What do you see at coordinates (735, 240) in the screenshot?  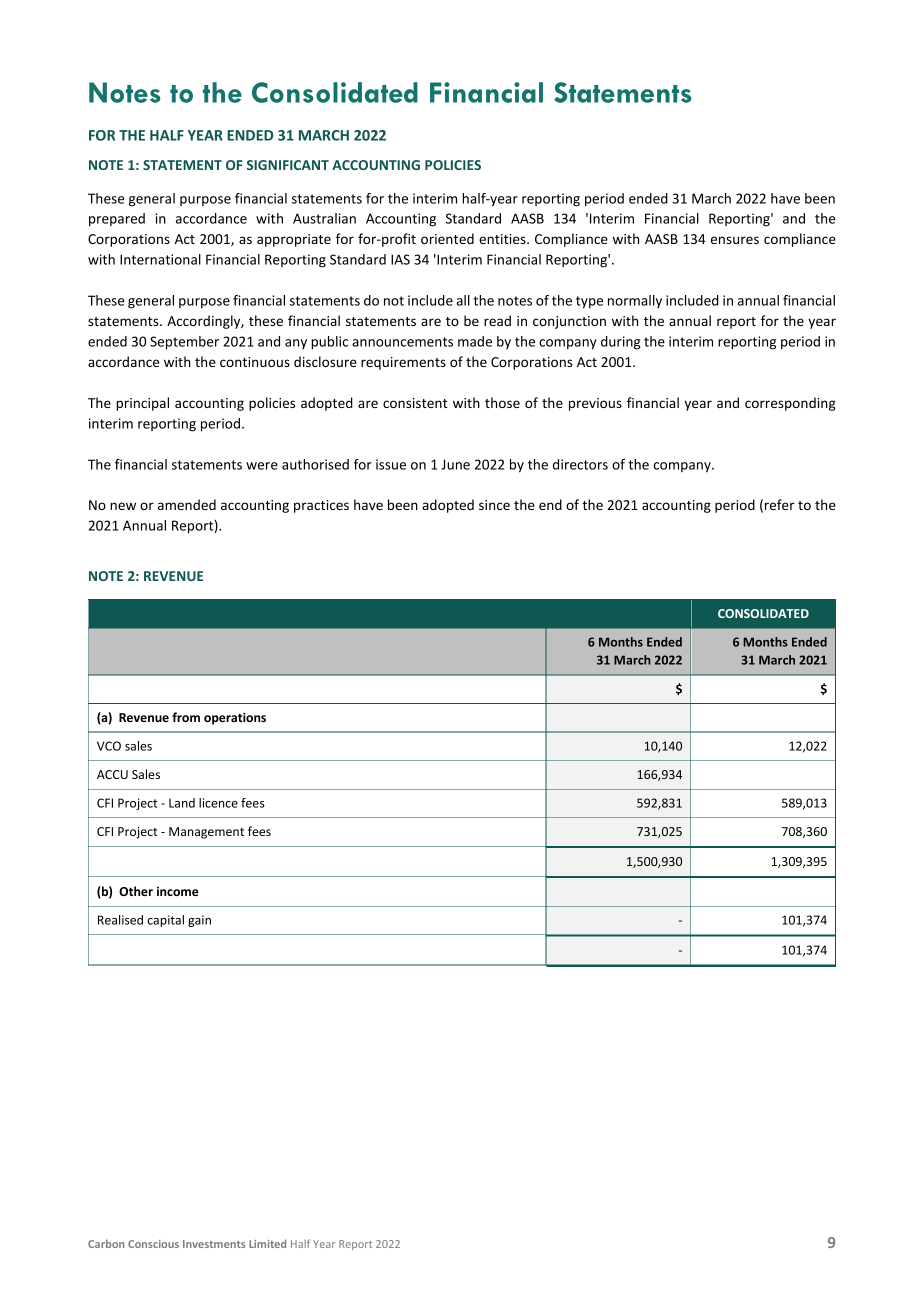 I see `ensures` at bounding box center [735, 240].
